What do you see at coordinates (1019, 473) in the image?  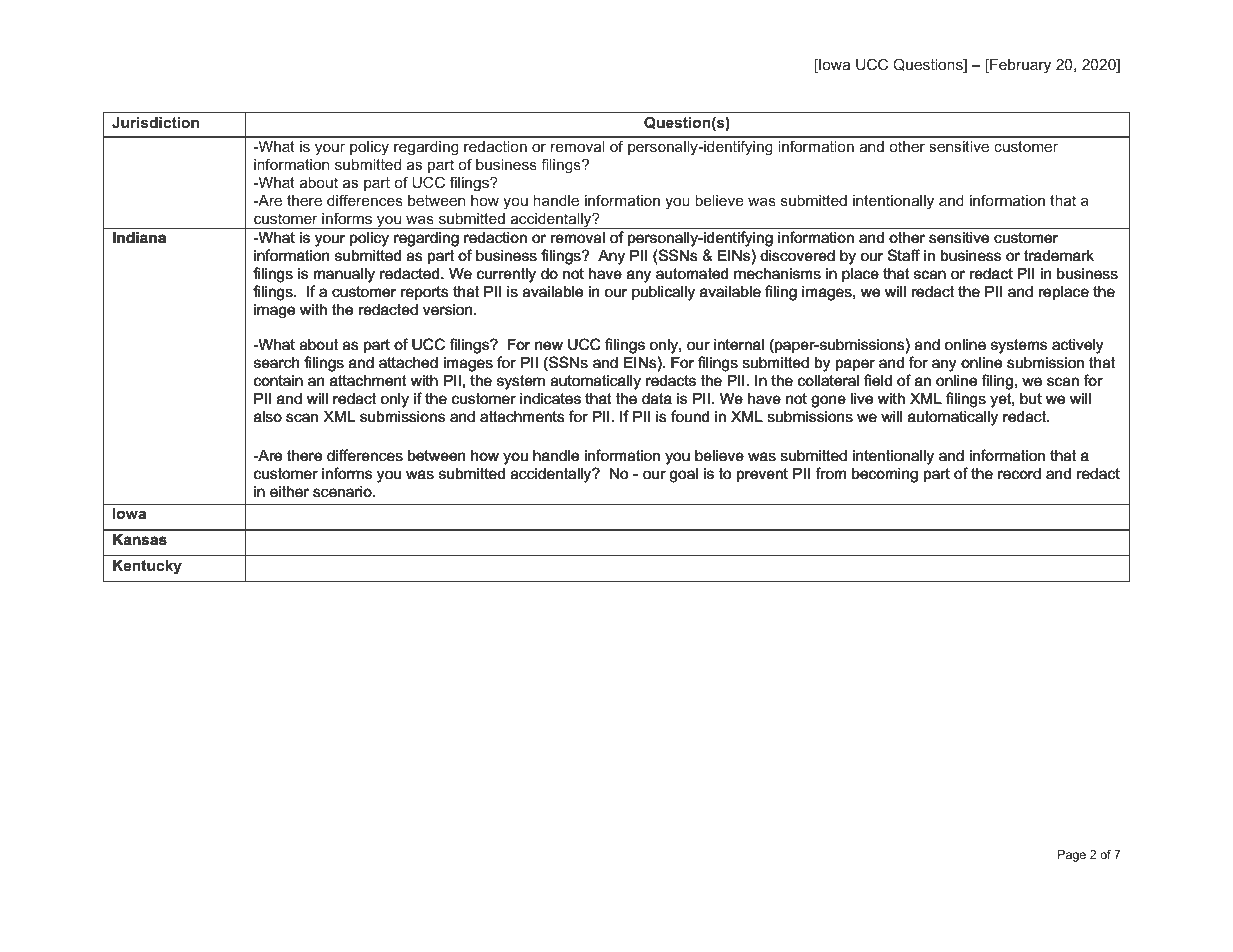 I see `record` at bounding box center [1019, 473].
